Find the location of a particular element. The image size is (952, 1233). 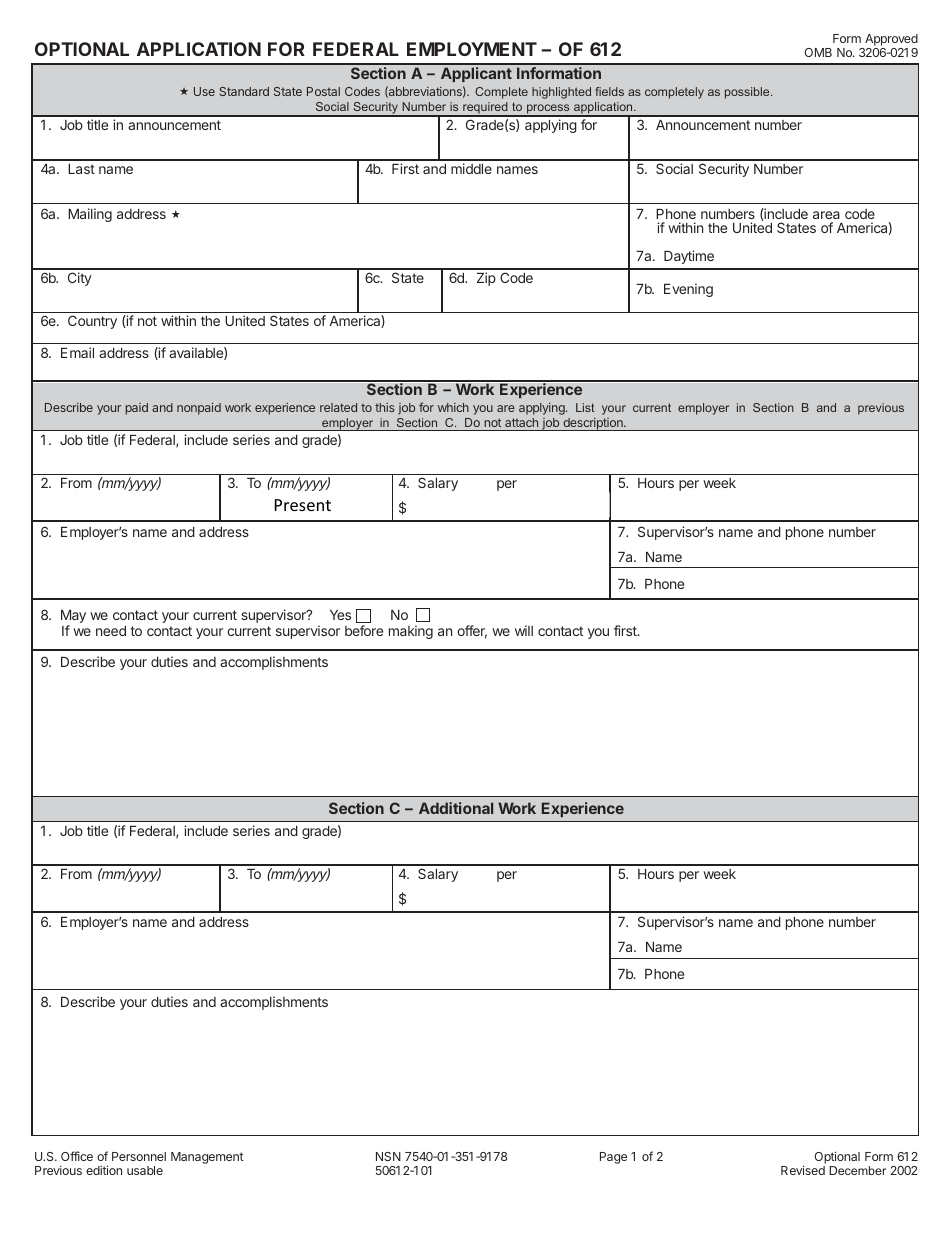

will is located at coordinates (524, 630).
